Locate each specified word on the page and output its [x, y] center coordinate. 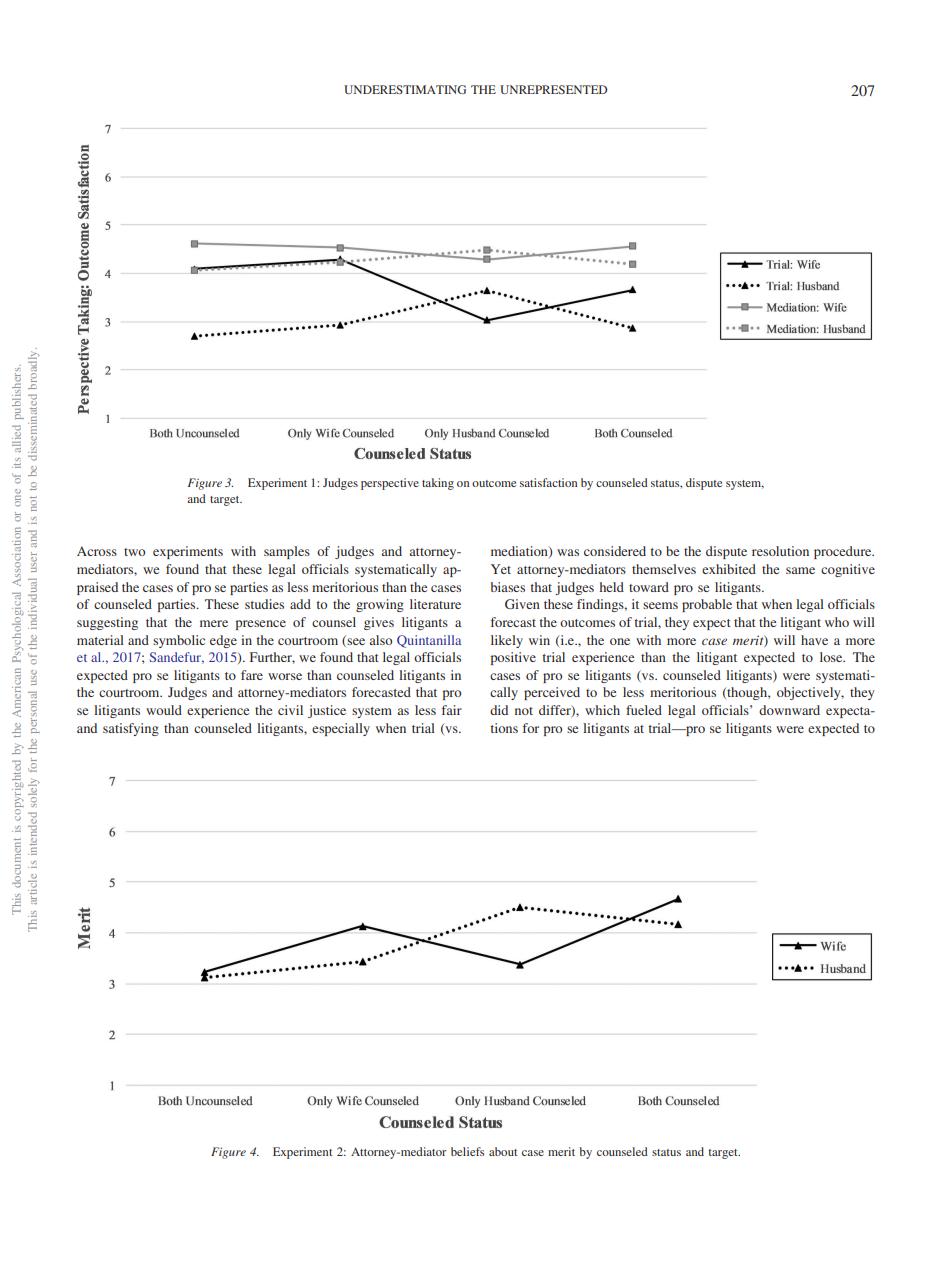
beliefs [467, 1151]
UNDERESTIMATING [405, 89]
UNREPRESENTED [553, 89]
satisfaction [548, 482]
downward [789, 710]
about [503, 1151]
